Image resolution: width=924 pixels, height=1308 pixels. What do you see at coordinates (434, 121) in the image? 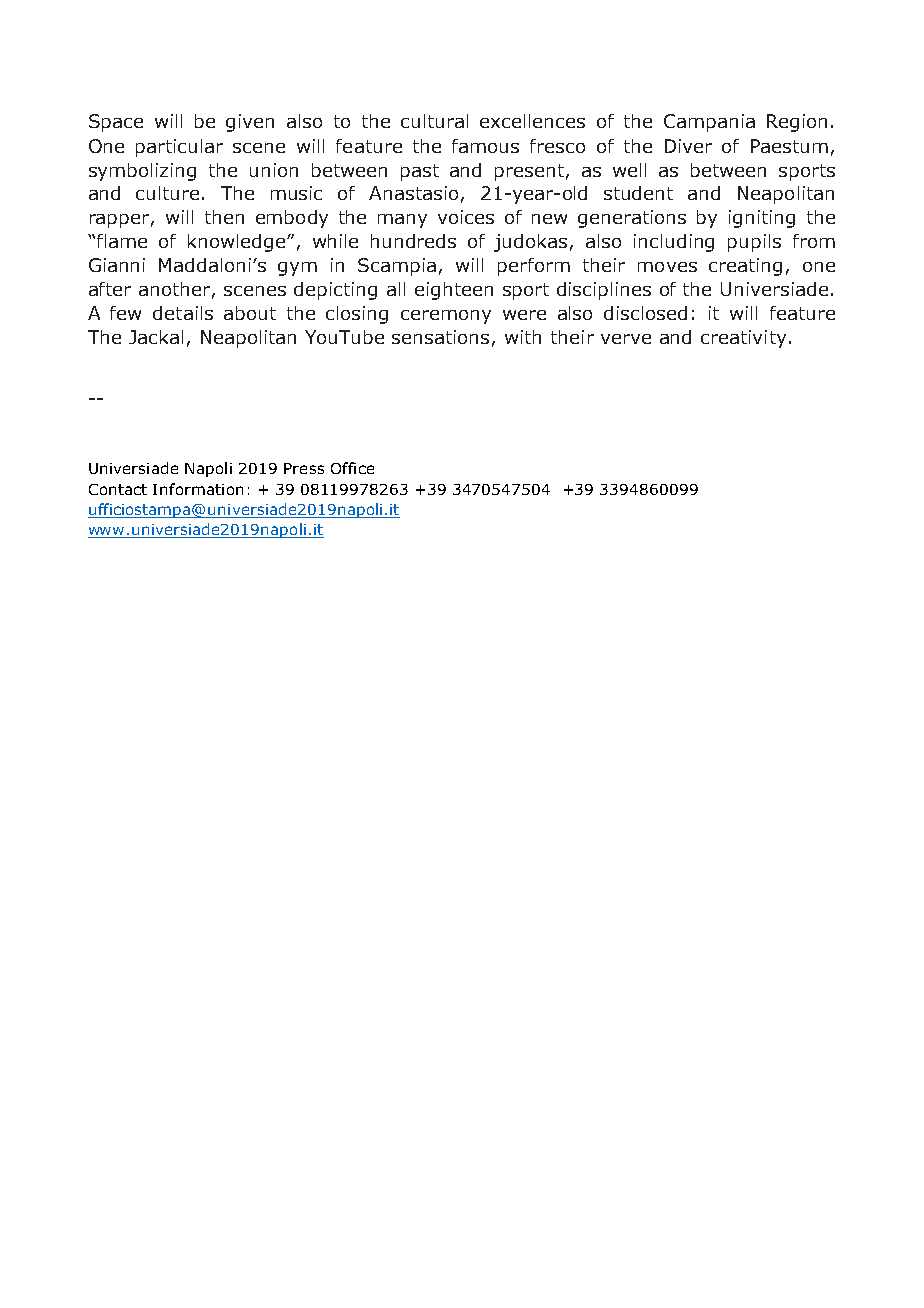
I see `cultural` at bounding box center [434, 121].
